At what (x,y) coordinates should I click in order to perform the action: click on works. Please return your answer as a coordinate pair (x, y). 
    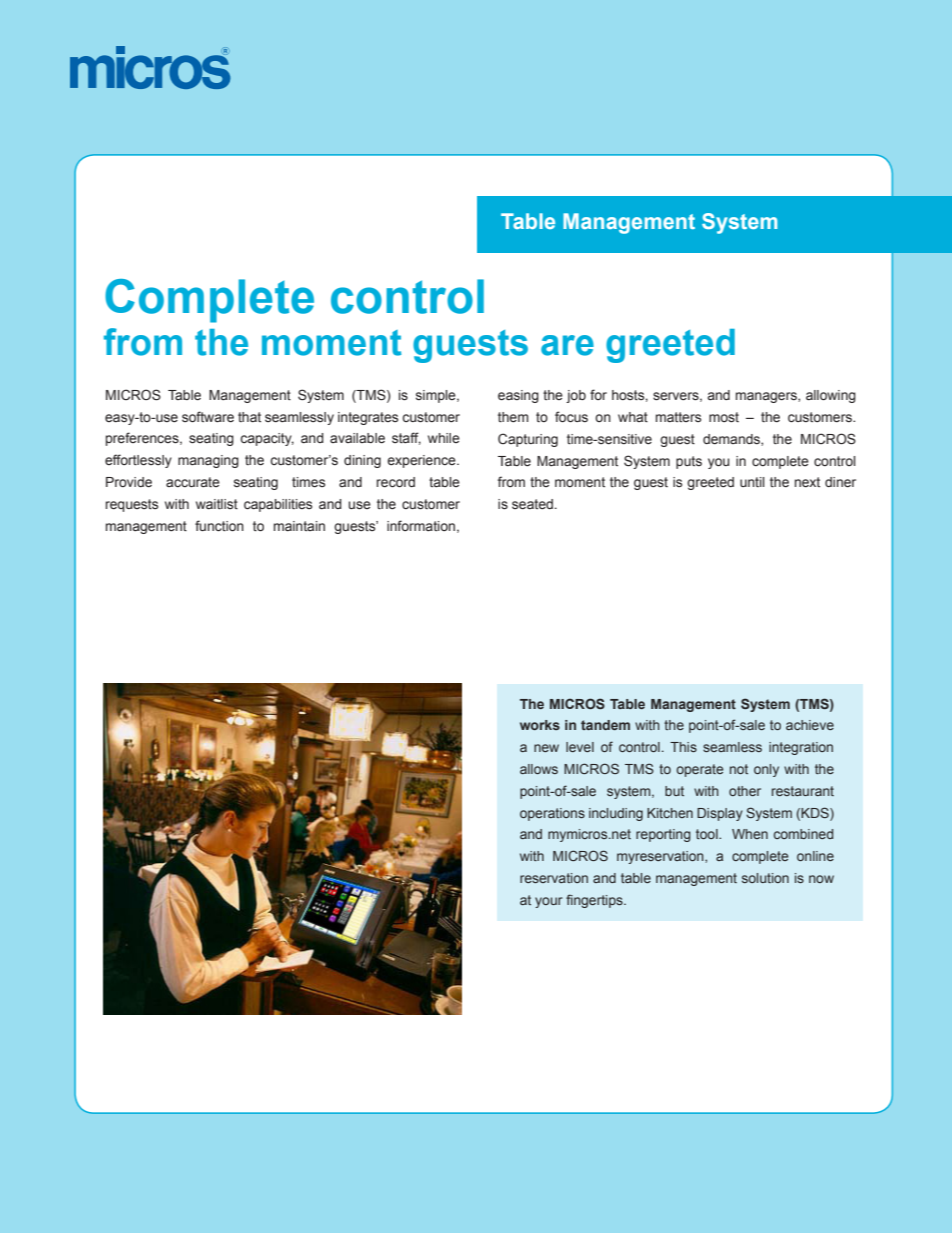
    Looking at the image, I should click on (540, 725).
